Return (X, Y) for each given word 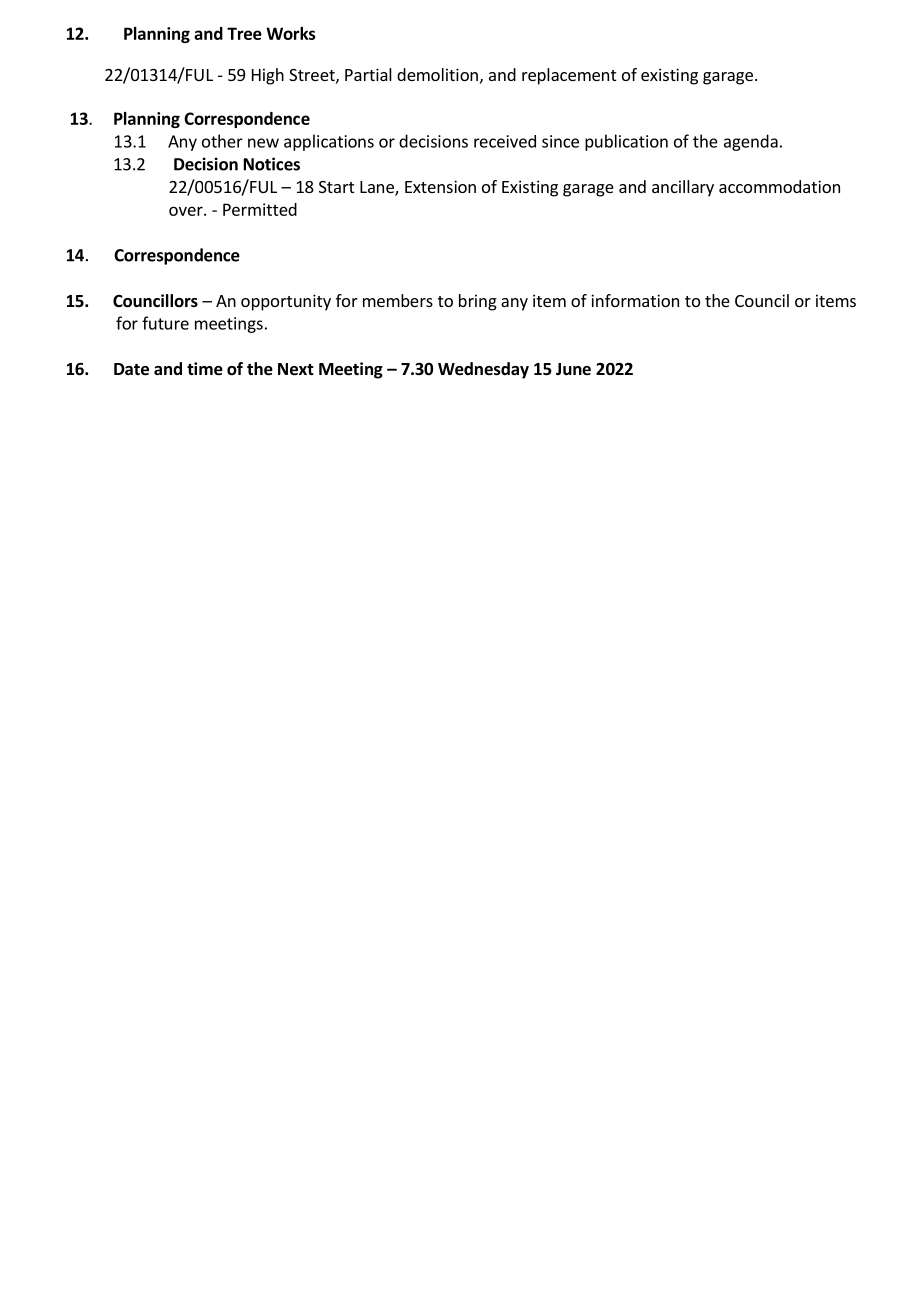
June (573, 369)
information (635, 300)
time (205, 369)
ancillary (683, 188)
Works (291, 33)
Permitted (260, 209)
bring (478, 302)
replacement (569, 76)
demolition (437, 74)
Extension (440, 186)
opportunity (286, 302)
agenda (751, 142)
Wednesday (483, 370)
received (505, 141)
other (222, 141)
